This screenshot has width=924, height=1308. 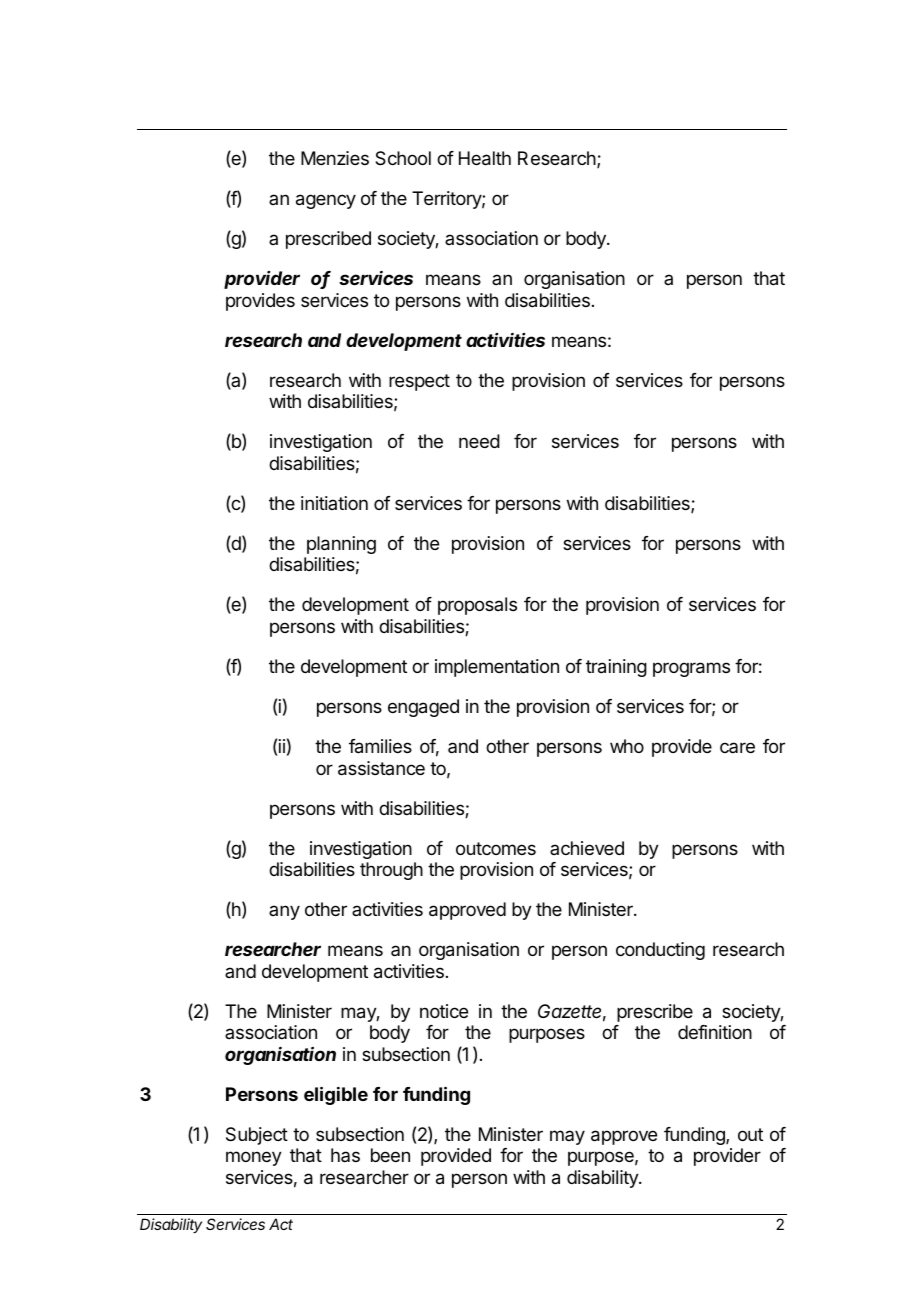 I want to click on eligible, so click(x=336, y=1095).
